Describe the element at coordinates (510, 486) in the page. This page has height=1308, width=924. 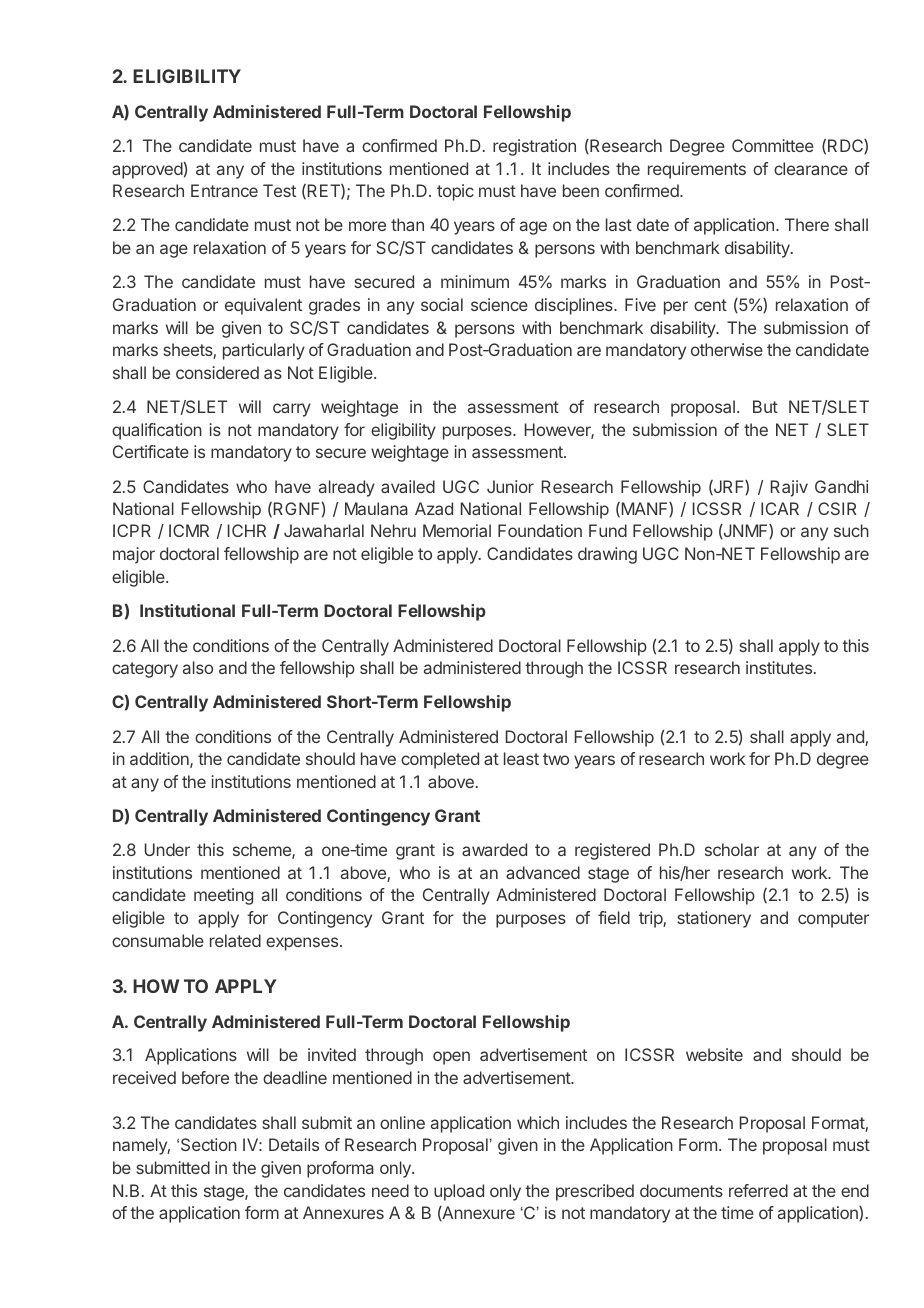
I see `Junior` at that location.
